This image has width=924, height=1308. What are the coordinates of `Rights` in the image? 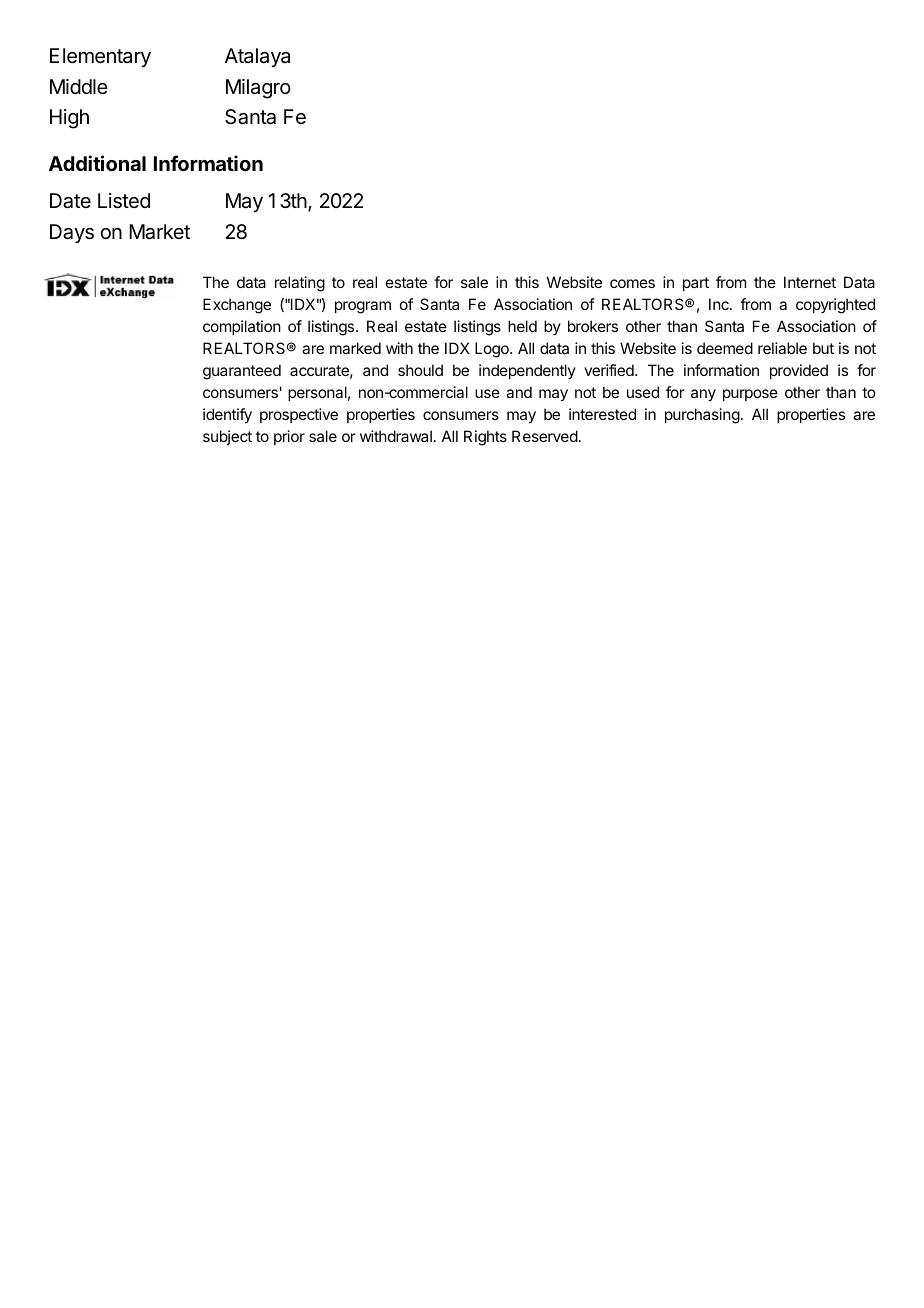 It's located at (485, 438).
